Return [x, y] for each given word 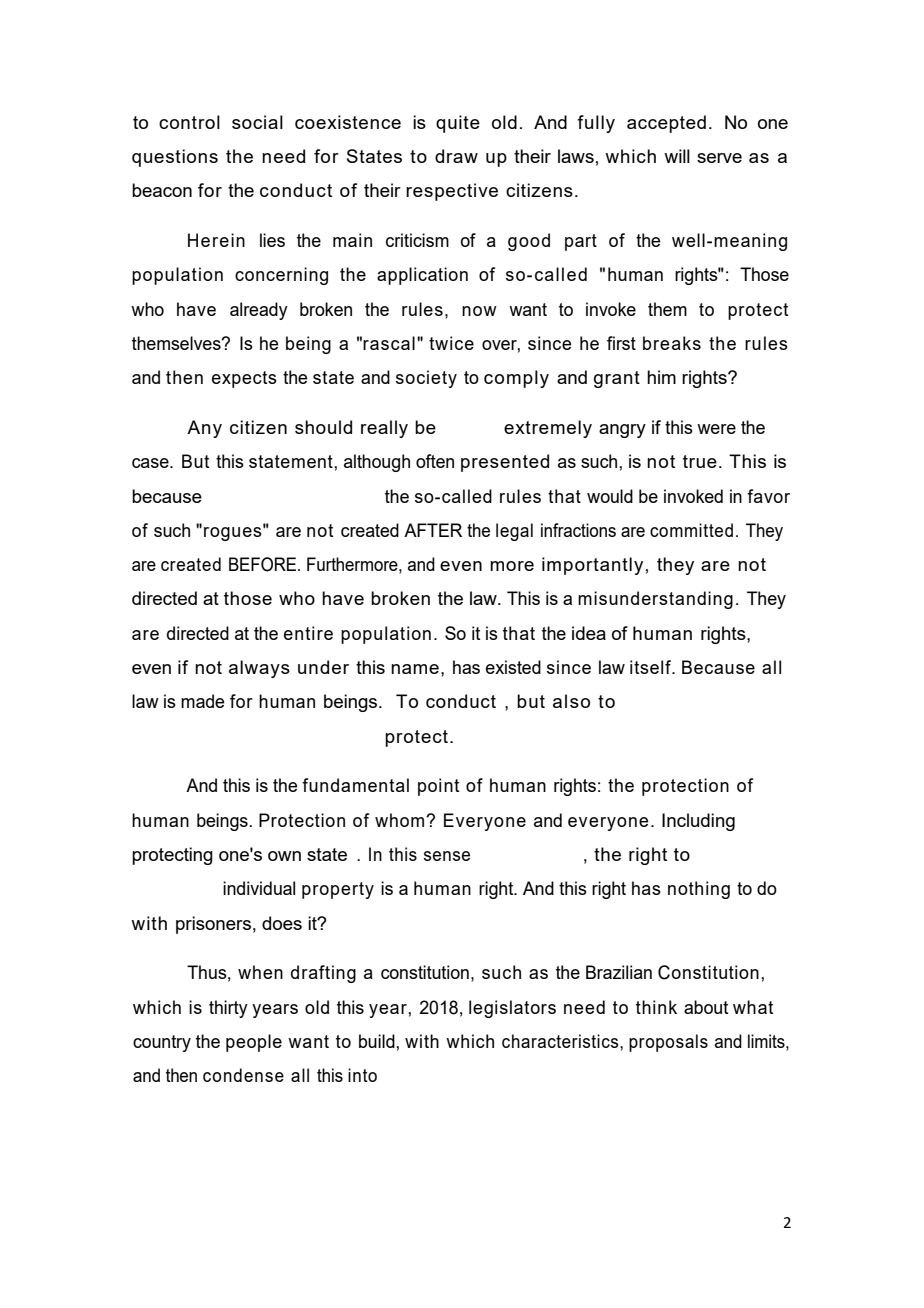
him [661, 377]
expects [244, 379]
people [254, 1043]
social [257, 122]
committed [691, 530]
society [426, 379]
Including [698, 822]
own [284, 856]
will [677, 156]
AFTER [433, 530]
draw [456, 156]
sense [447, 856]
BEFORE [264, 564]
